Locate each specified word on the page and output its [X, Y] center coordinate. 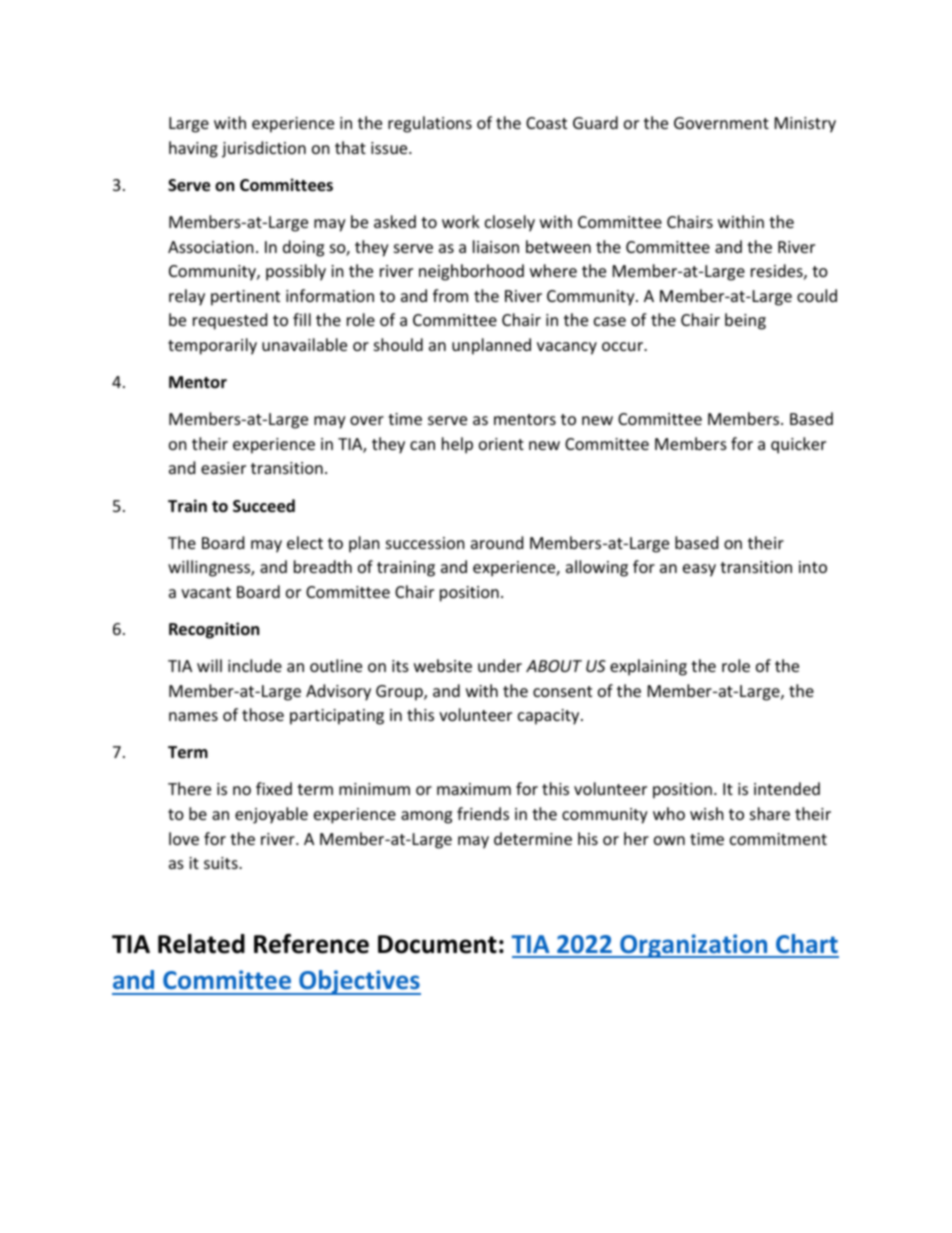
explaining [648, 667]
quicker [798, 445]
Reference [311, 944]
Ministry [805, 125]
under [500, 665]
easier [223, 468]
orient [501, 444]
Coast [546, 123]
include [255, 665]
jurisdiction [264, 149]
